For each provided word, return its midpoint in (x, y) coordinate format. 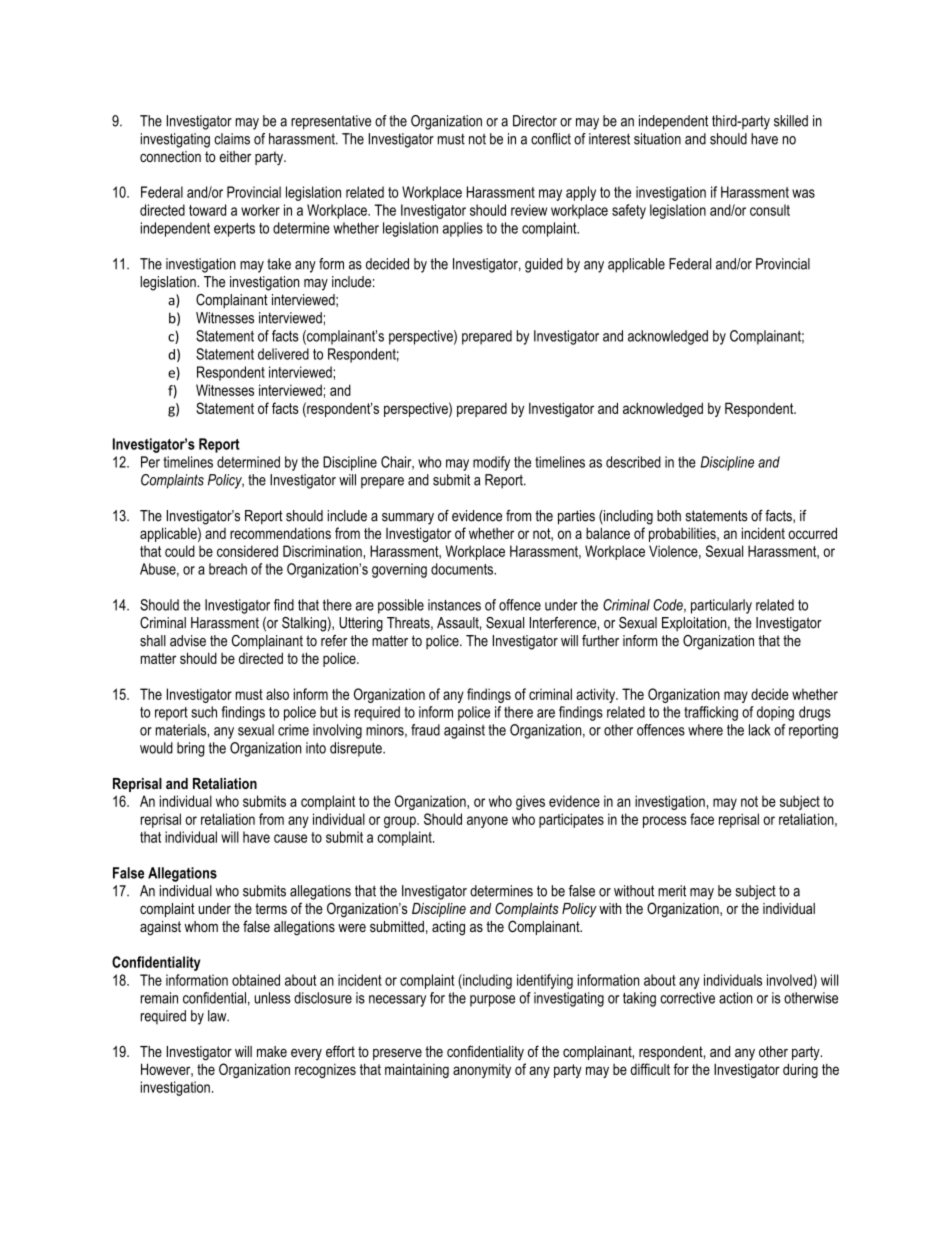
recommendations (280, 533)
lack (759, 730)
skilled (791, 121)
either (235, 156)
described (633, 462)
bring (190, 749)
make (272, 1051)
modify (491, 463)
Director (535, 121)
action (735, 998)
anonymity (482, 1071)
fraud (425, 730)
